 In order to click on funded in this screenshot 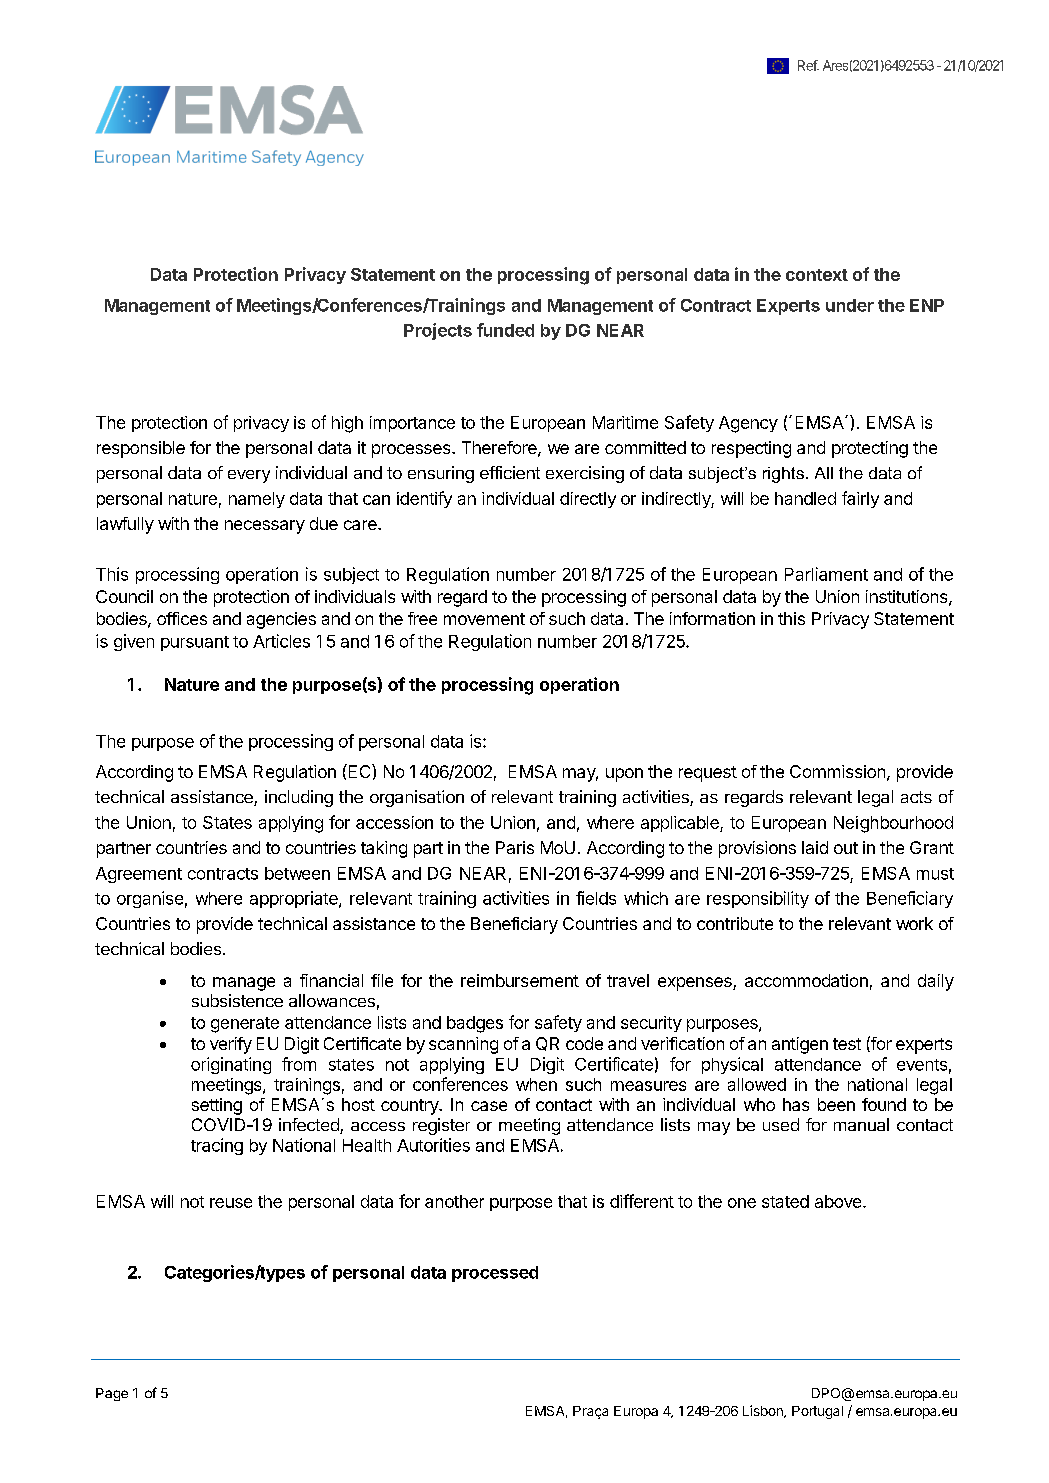, I will do `click(505, 330)`.
